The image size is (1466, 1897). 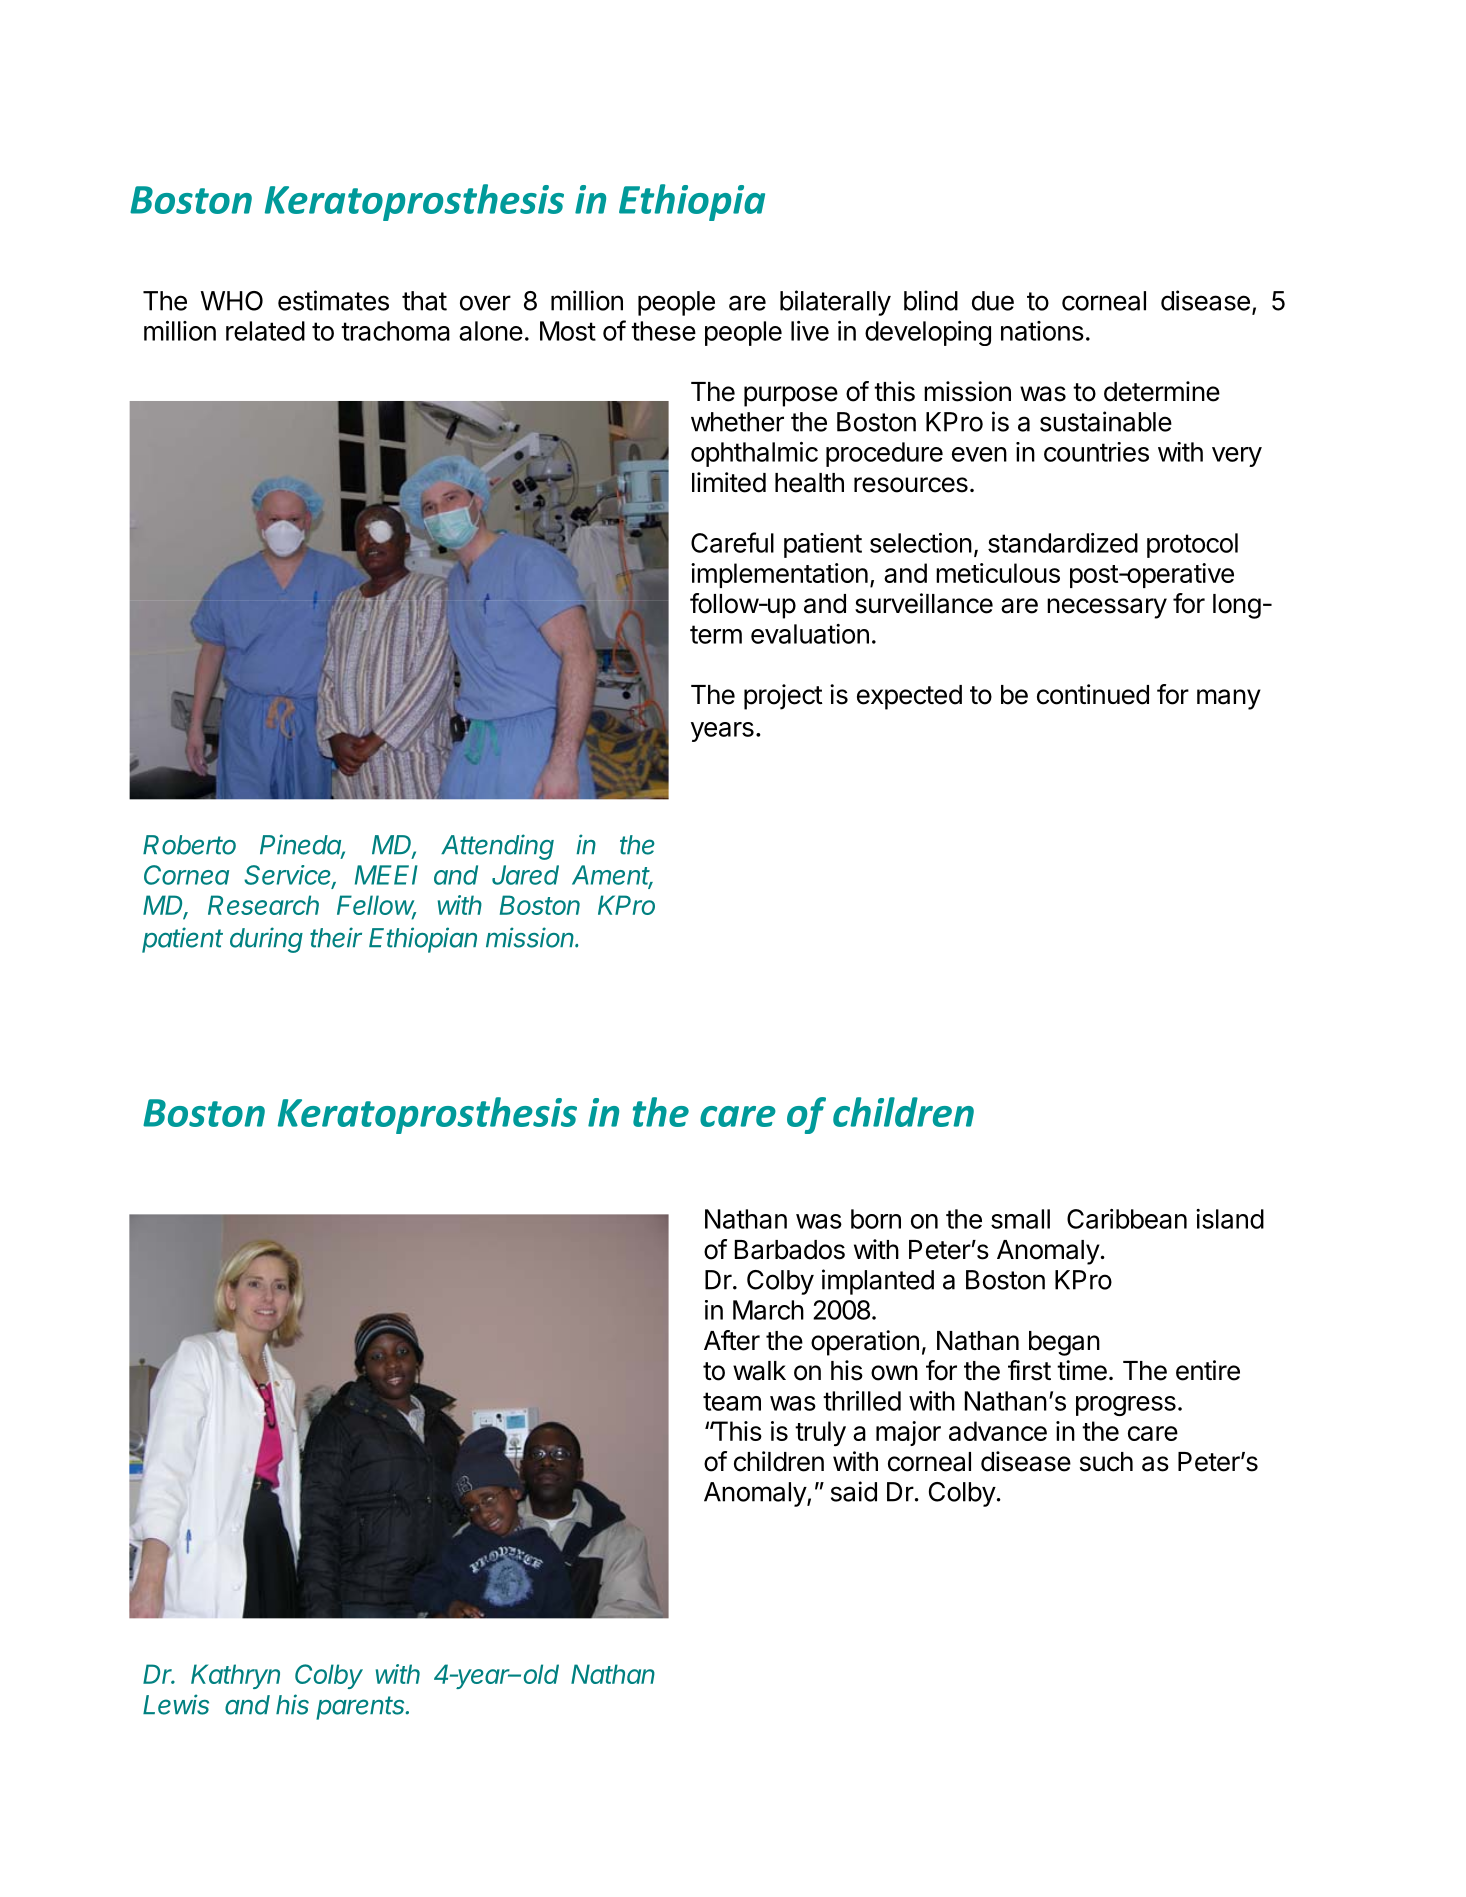 I want to click on during, so click(x=266, y=940).
